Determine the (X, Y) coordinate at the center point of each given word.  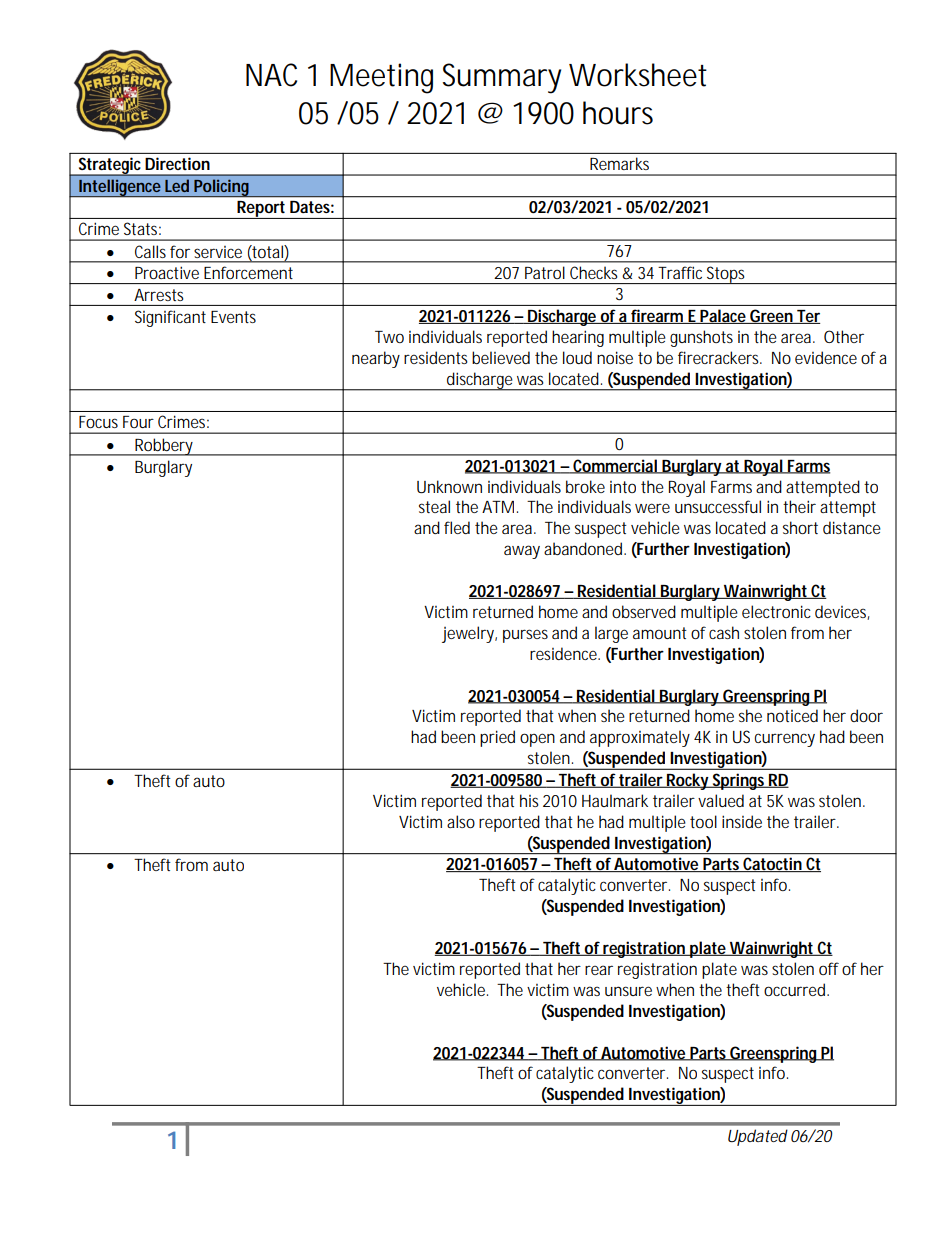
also (461, 821)
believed (501, 357)
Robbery (163, 447)
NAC (271, 75)
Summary (502, 78)
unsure (628, 991)
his (529, 800)
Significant (170, 318)
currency (784, 740)
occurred (794, 989)
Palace (723, 316)
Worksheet (638, 75)
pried (497, 738)
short (800, 527)
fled (457, 527)
